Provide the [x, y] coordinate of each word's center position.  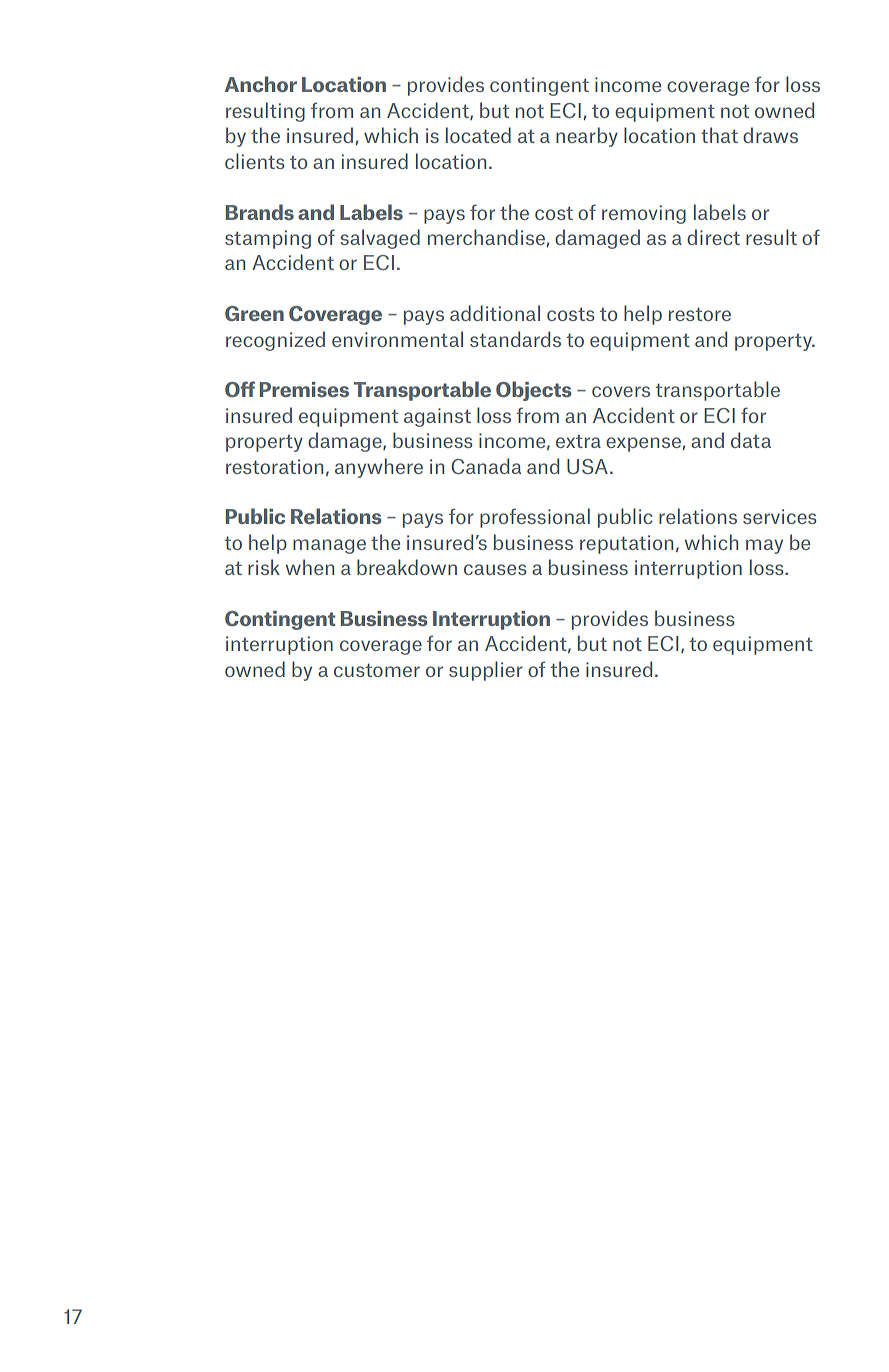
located [478, 135]
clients [254, 161]
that [719, 135]
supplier [486, 671]
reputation [626, 544]
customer [377, 670]
